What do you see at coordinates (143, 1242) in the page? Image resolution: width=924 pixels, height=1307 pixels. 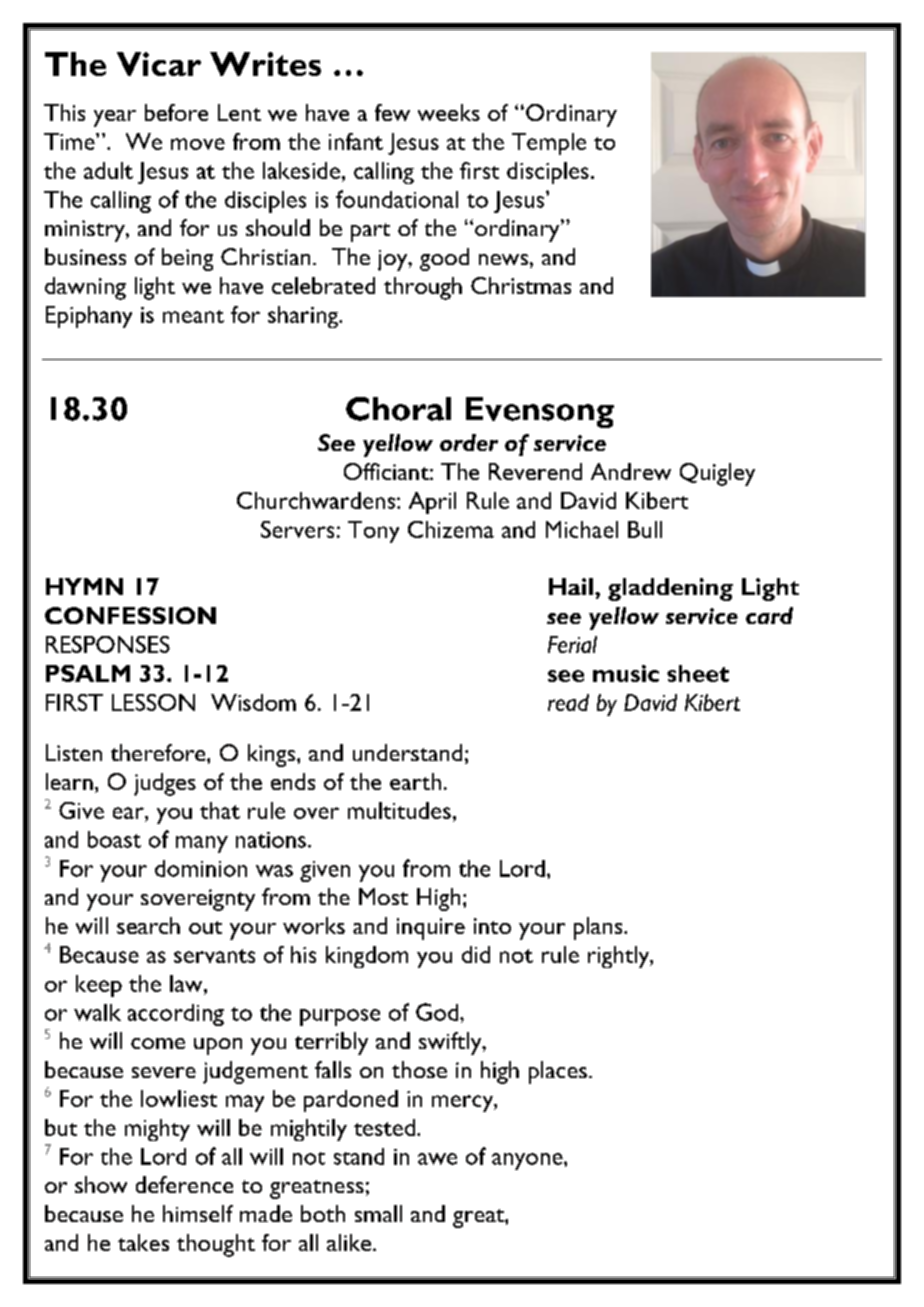 I see `takes` at bounding box center [143, 1242].
